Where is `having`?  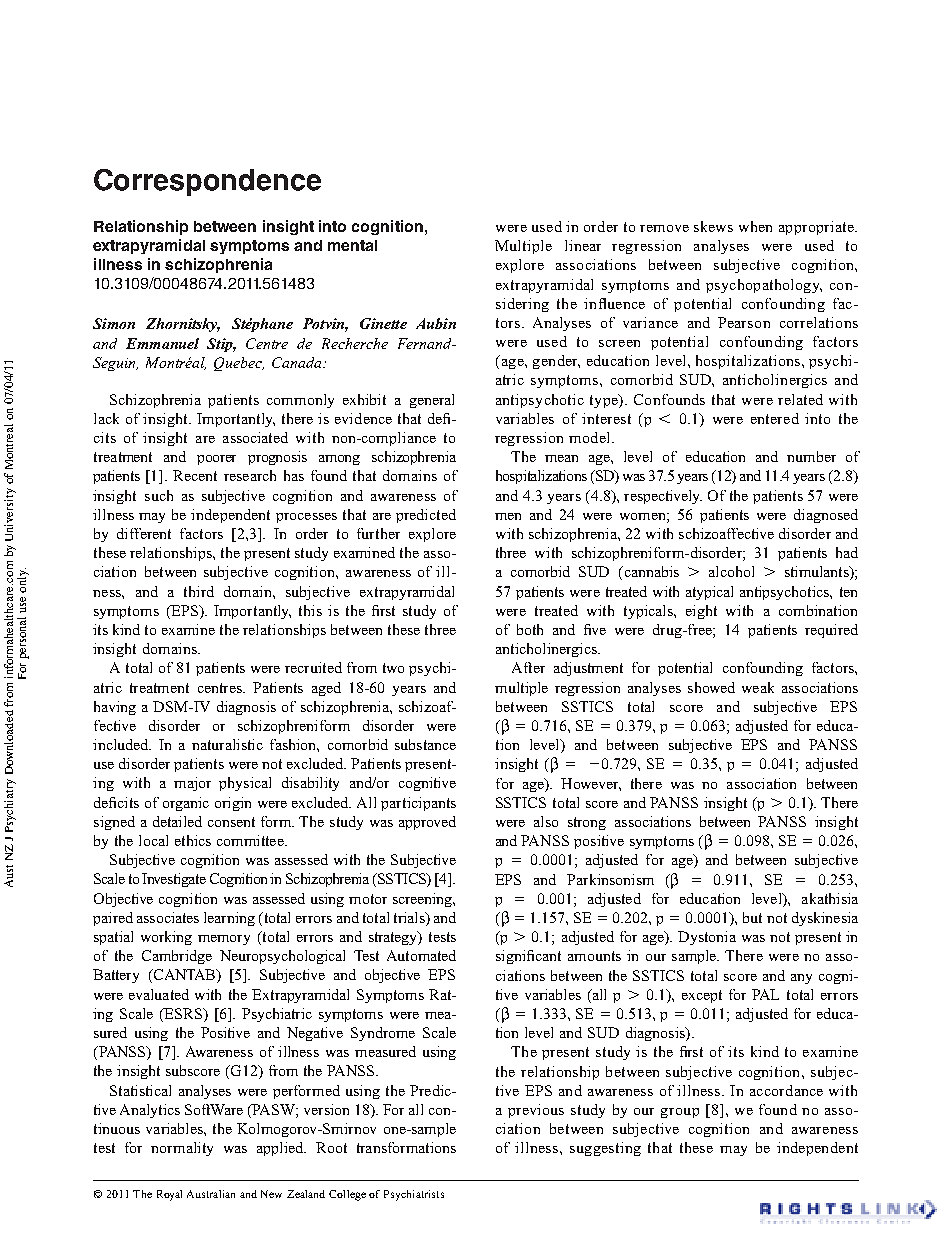 having is located at coordinates (115, 708).
